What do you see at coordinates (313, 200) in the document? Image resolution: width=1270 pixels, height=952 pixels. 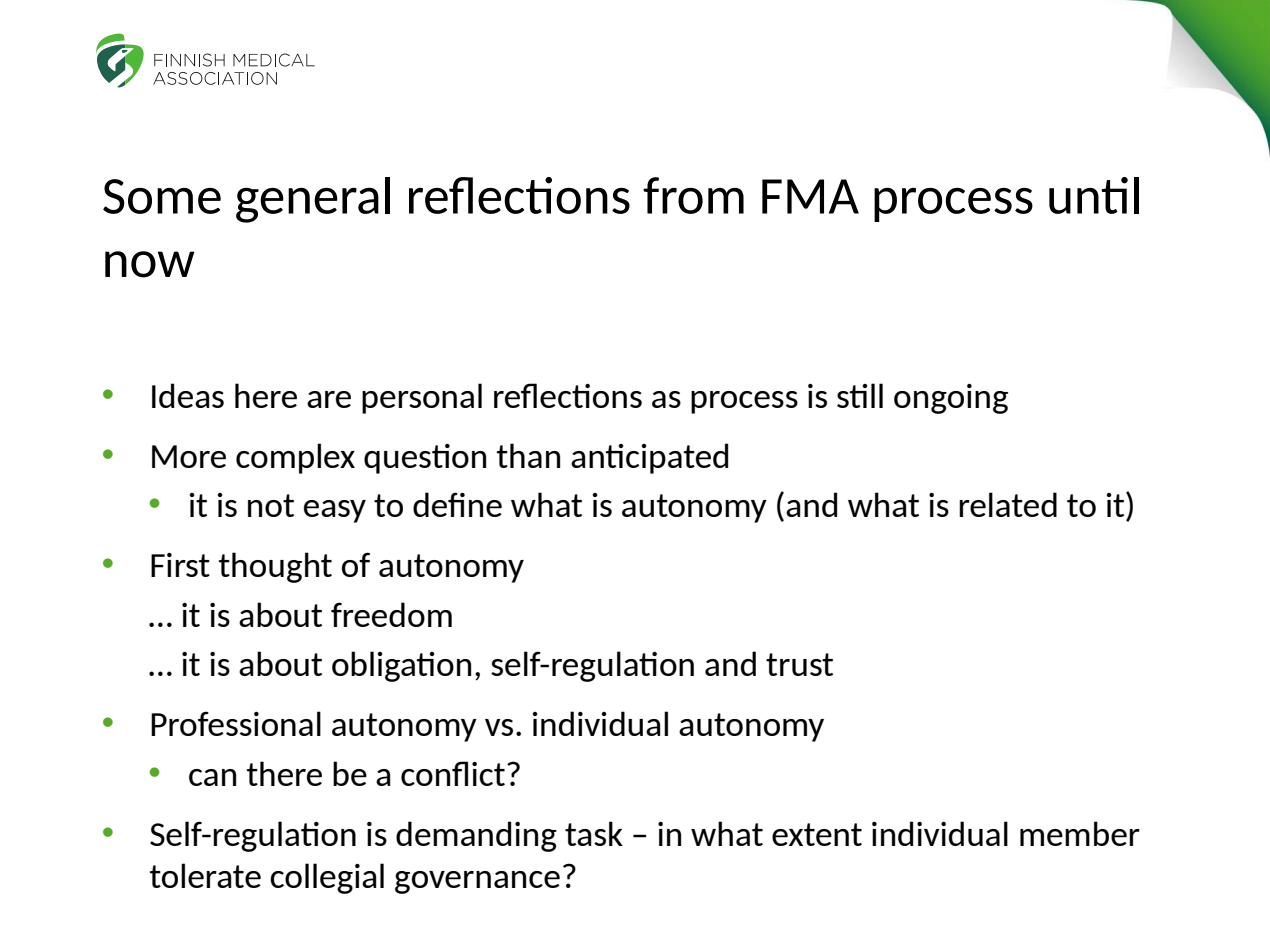 I see `general` at bounding box center [313, 200].
